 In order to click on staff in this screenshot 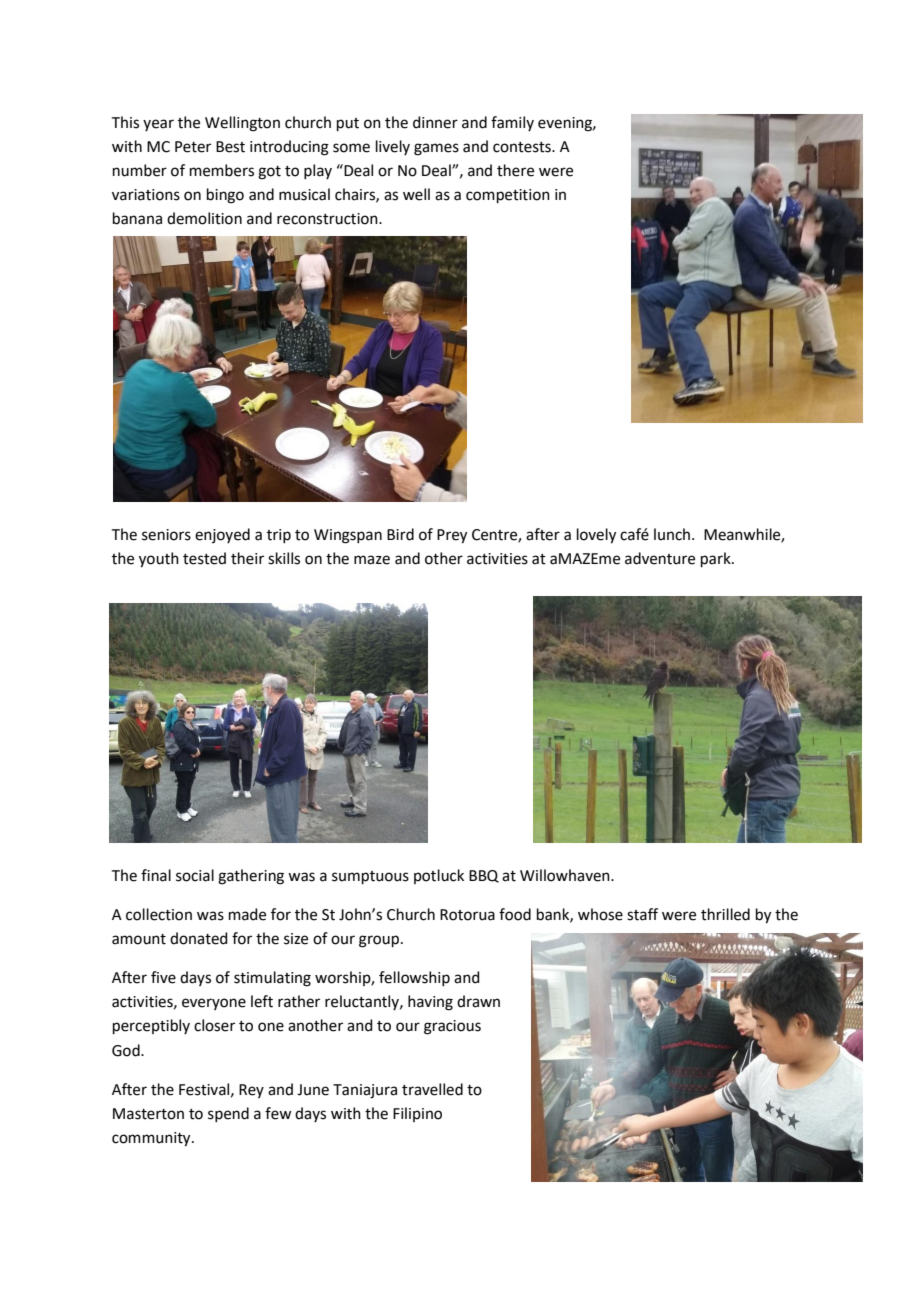, I will do `click(642, 914)`.
